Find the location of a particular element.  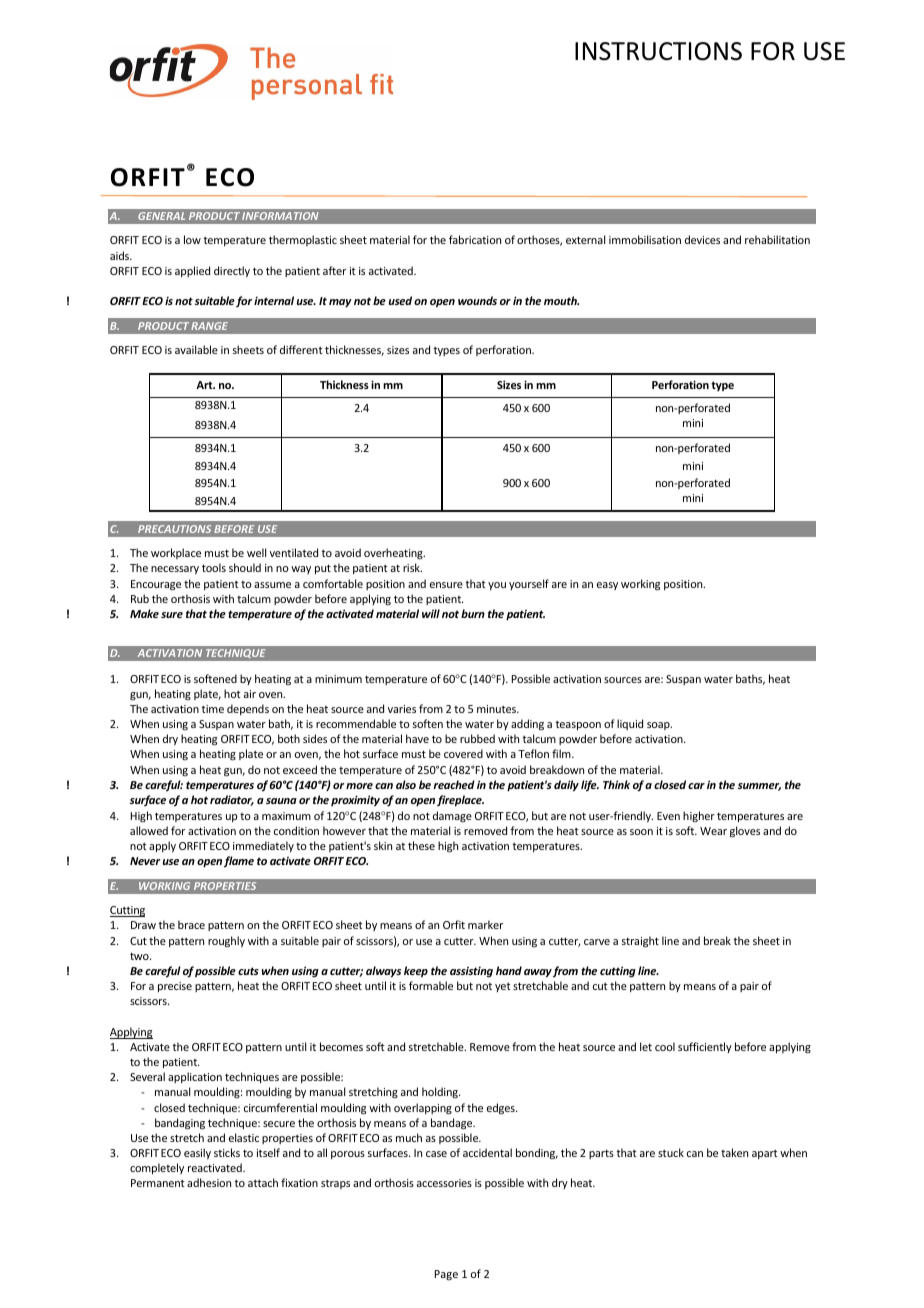

thermoplastic is located at coordinates (303, 240).
